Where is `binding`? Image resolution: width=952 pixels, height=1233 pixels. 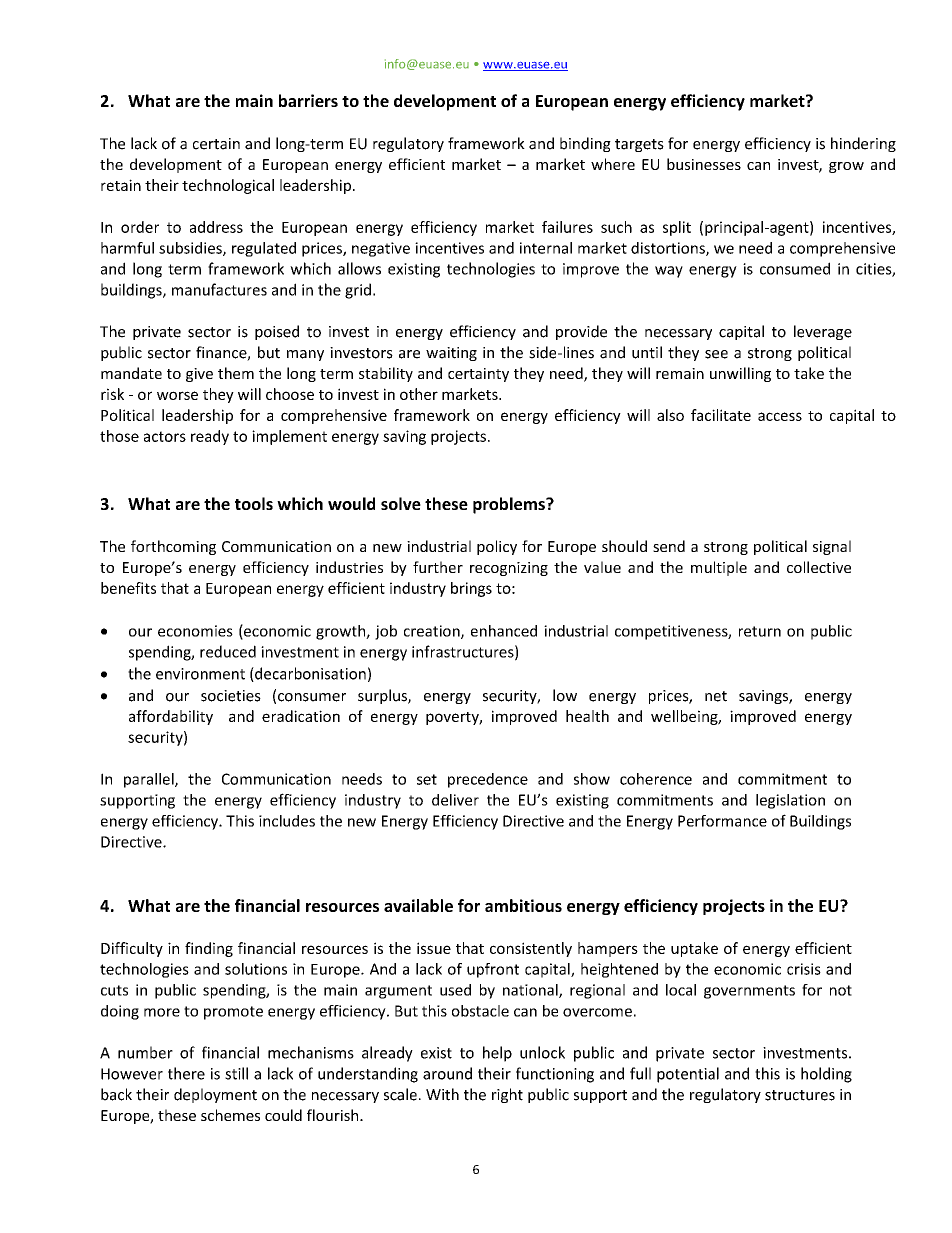
binding is located at coordinates (585, 144).
